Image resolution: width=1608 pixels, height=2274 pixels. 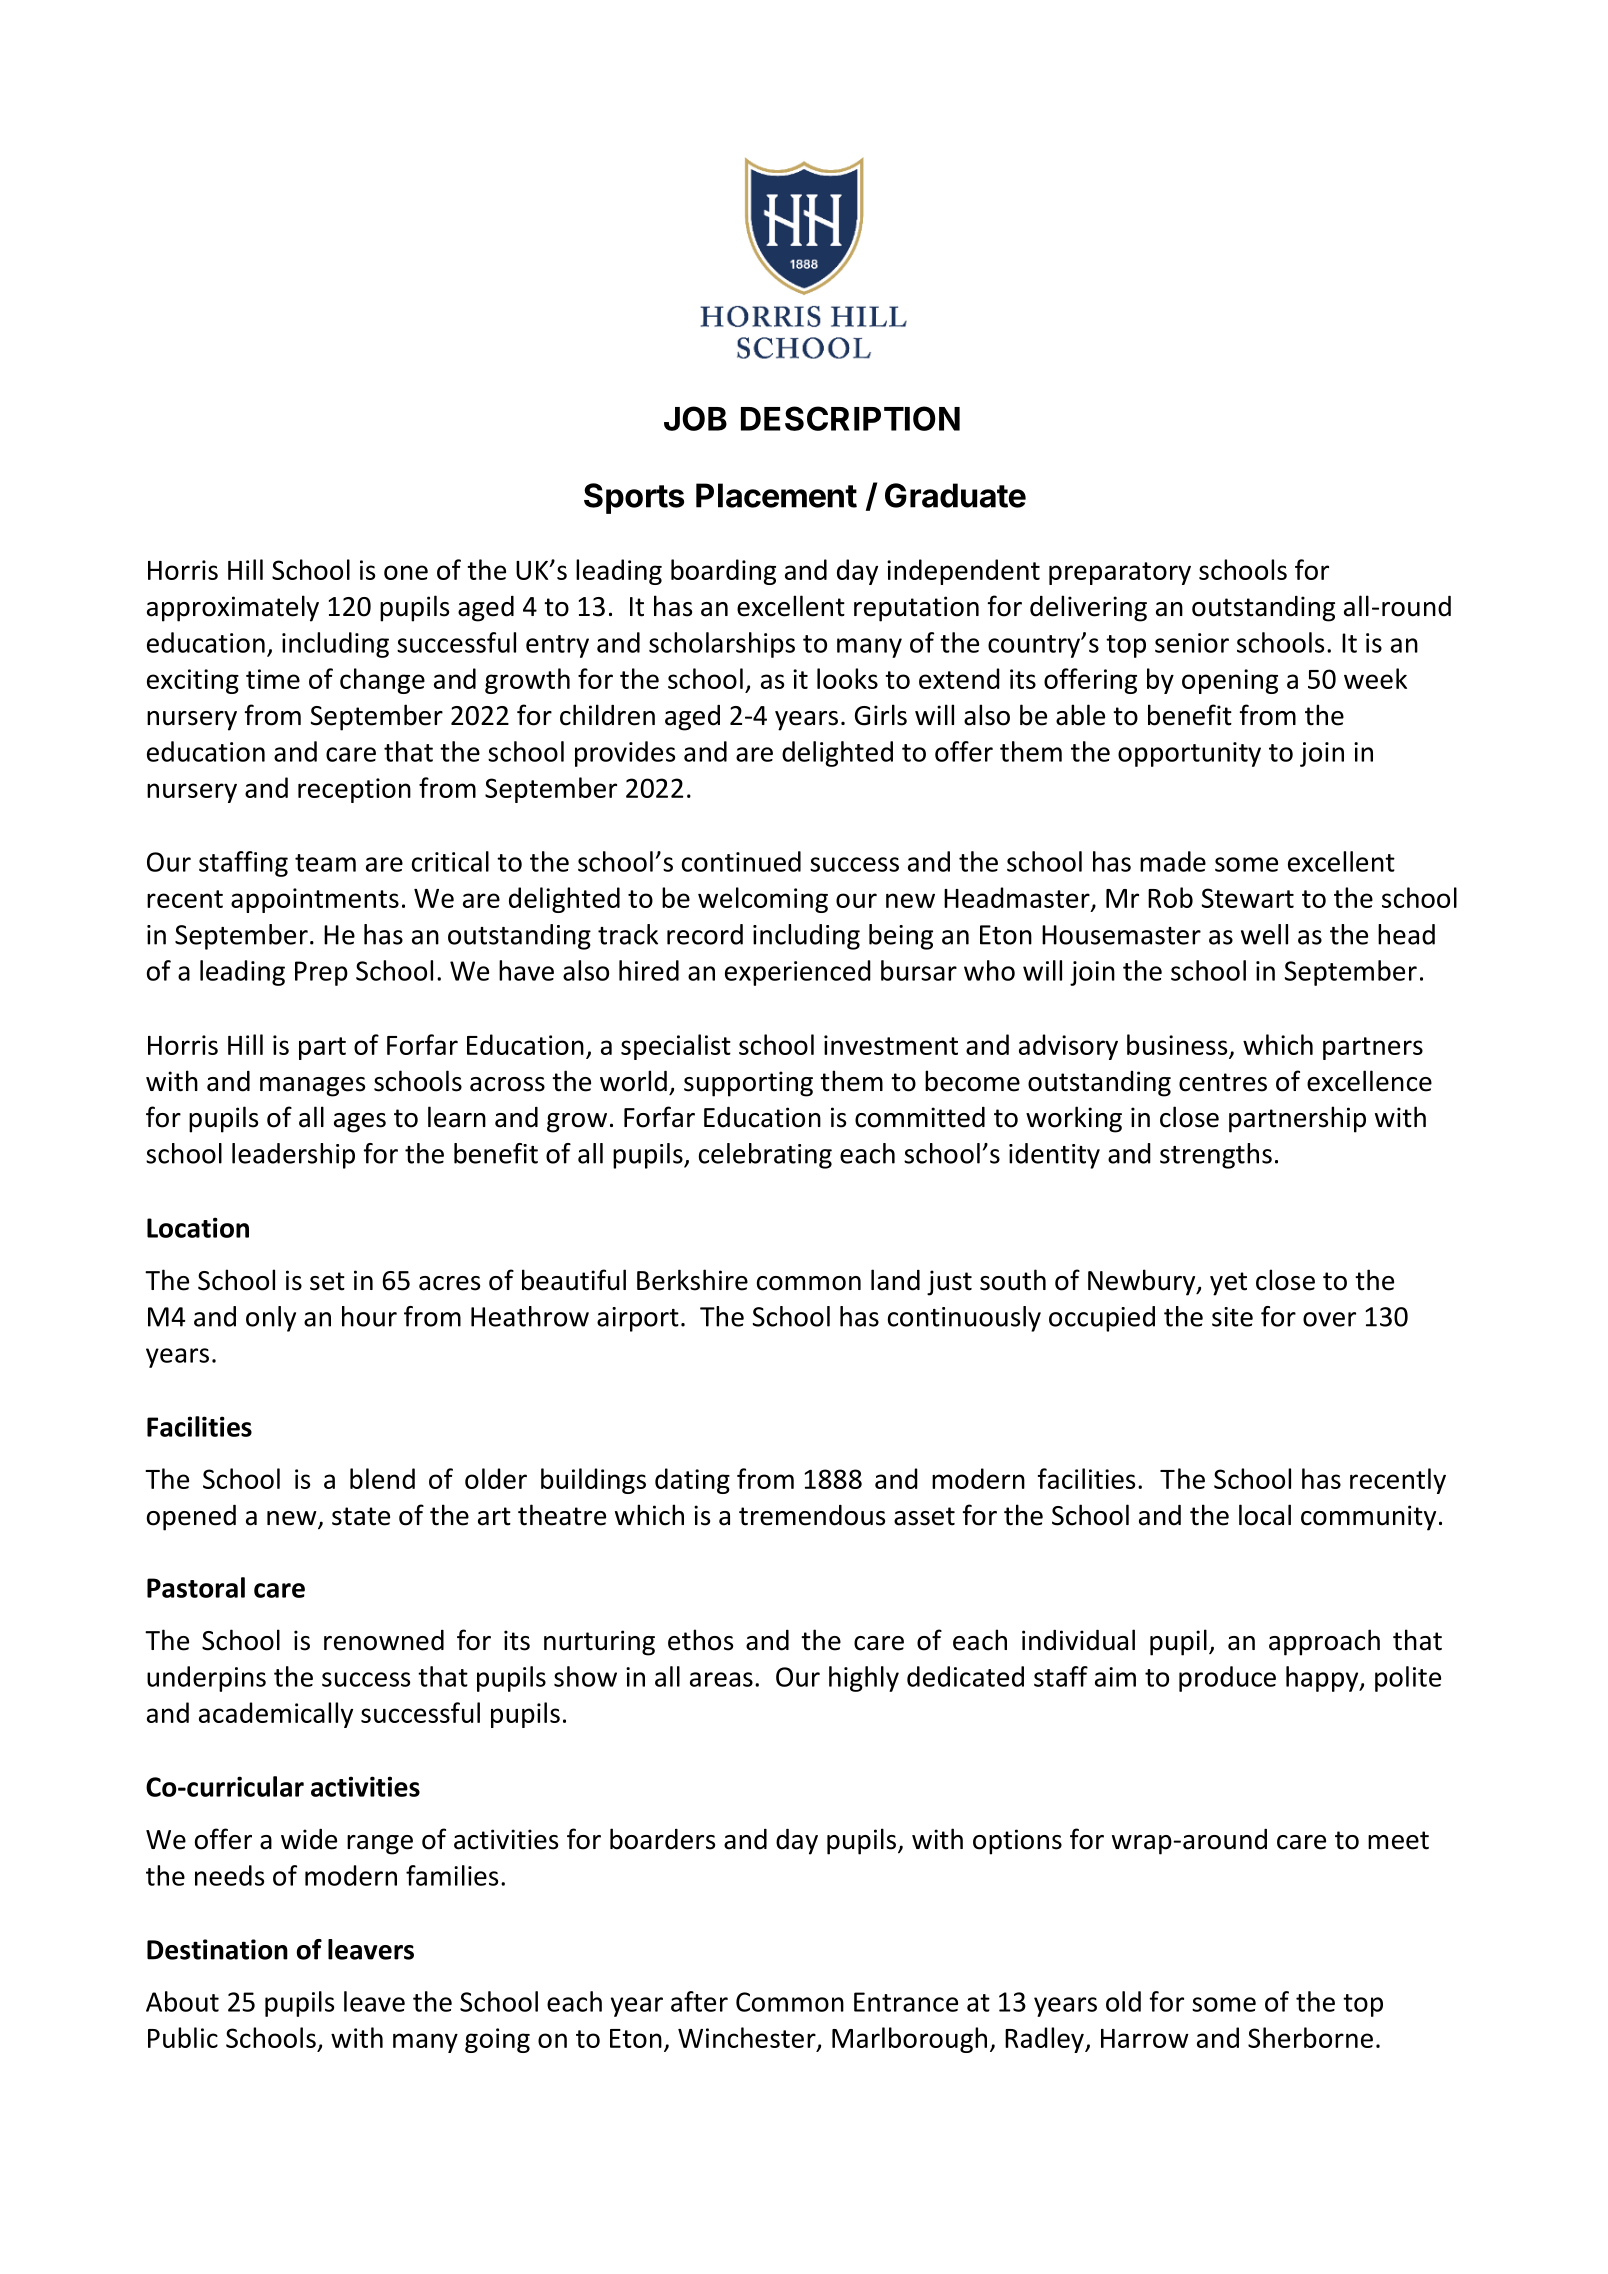 I want to click on Destination, so click(x=217, y=1949).
